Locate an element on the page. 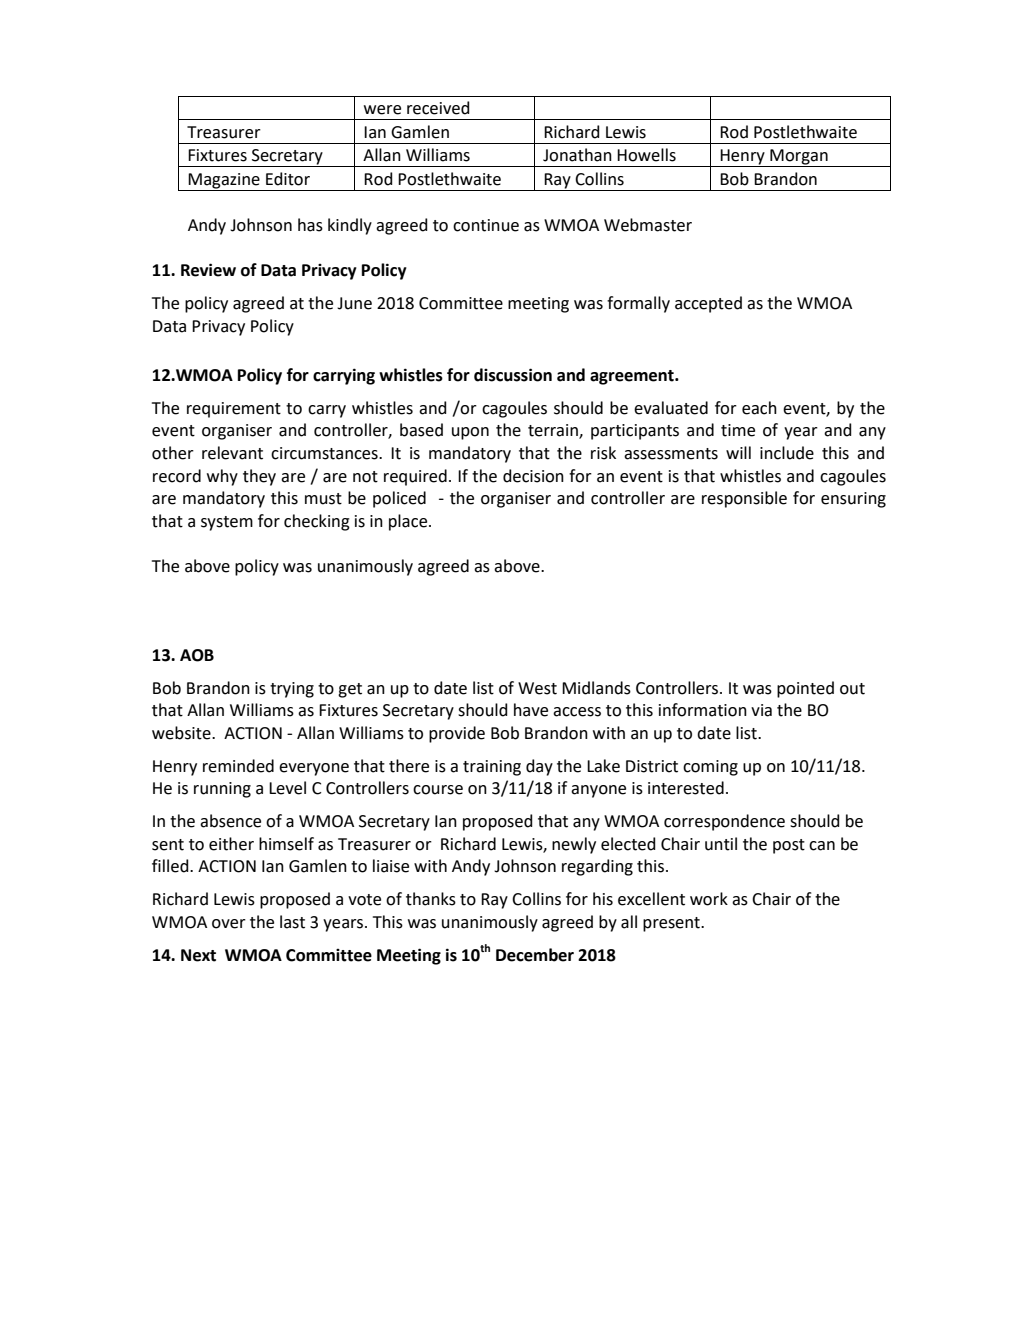 This image has height=1337, width=1033. reminded is located at coordinates (238, 766).
